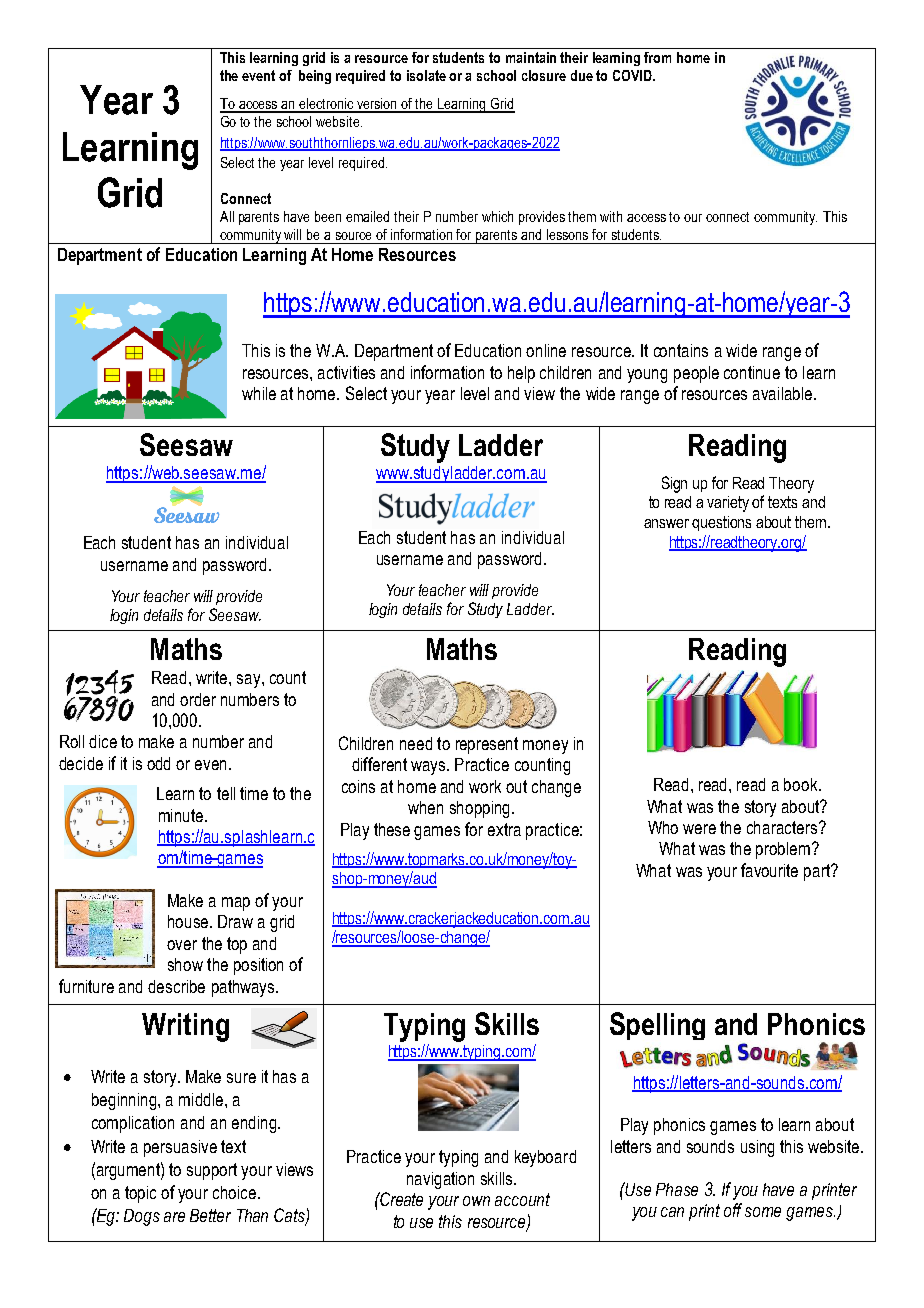 The image size is (924, 1308). I want to click on order, so click(198, 699).
